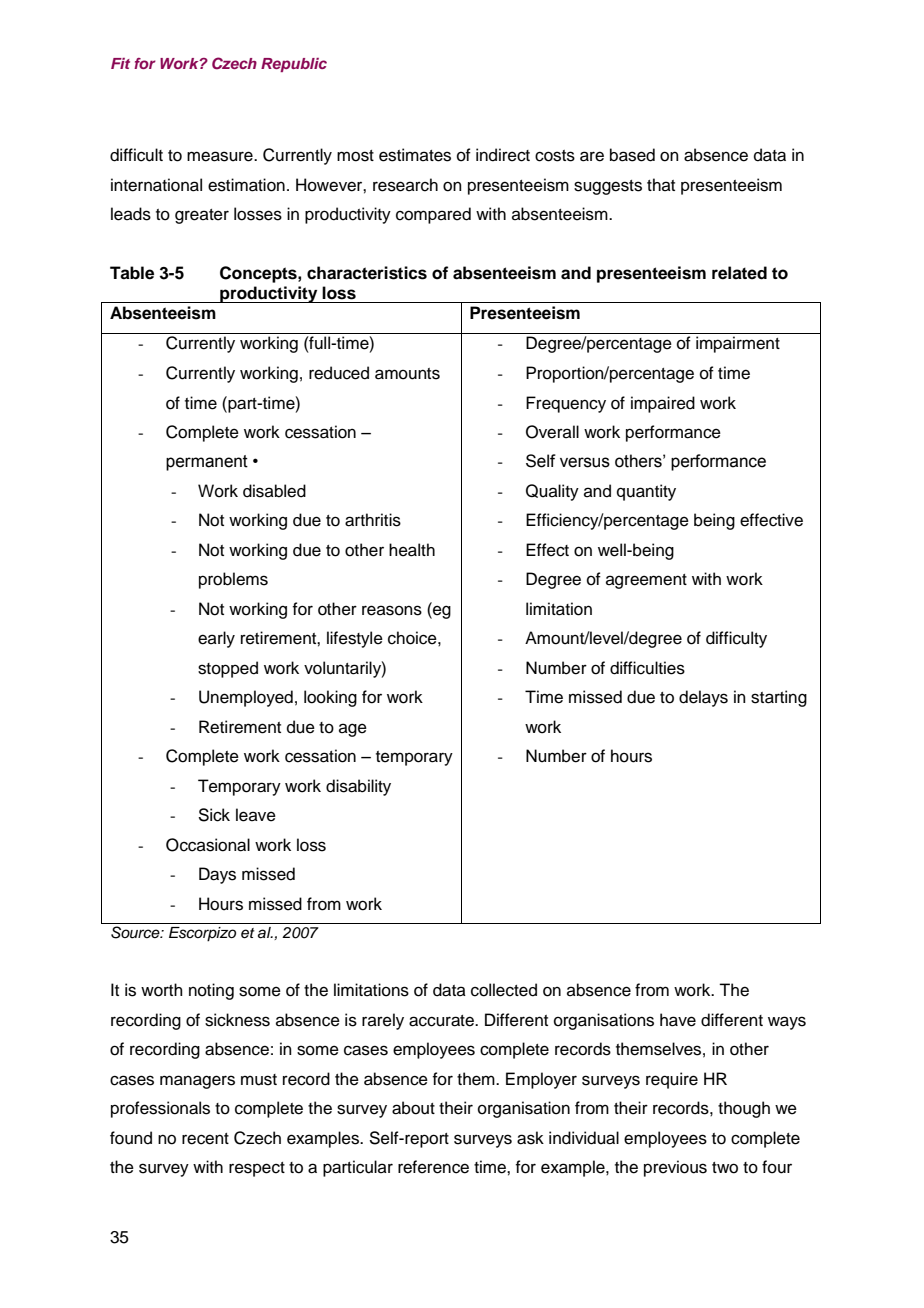 The image size is (924, 1308). What do you see at coordinates (205, 1139) in the screenshot?
I see `recent` at bounding box center [205, 1139].
